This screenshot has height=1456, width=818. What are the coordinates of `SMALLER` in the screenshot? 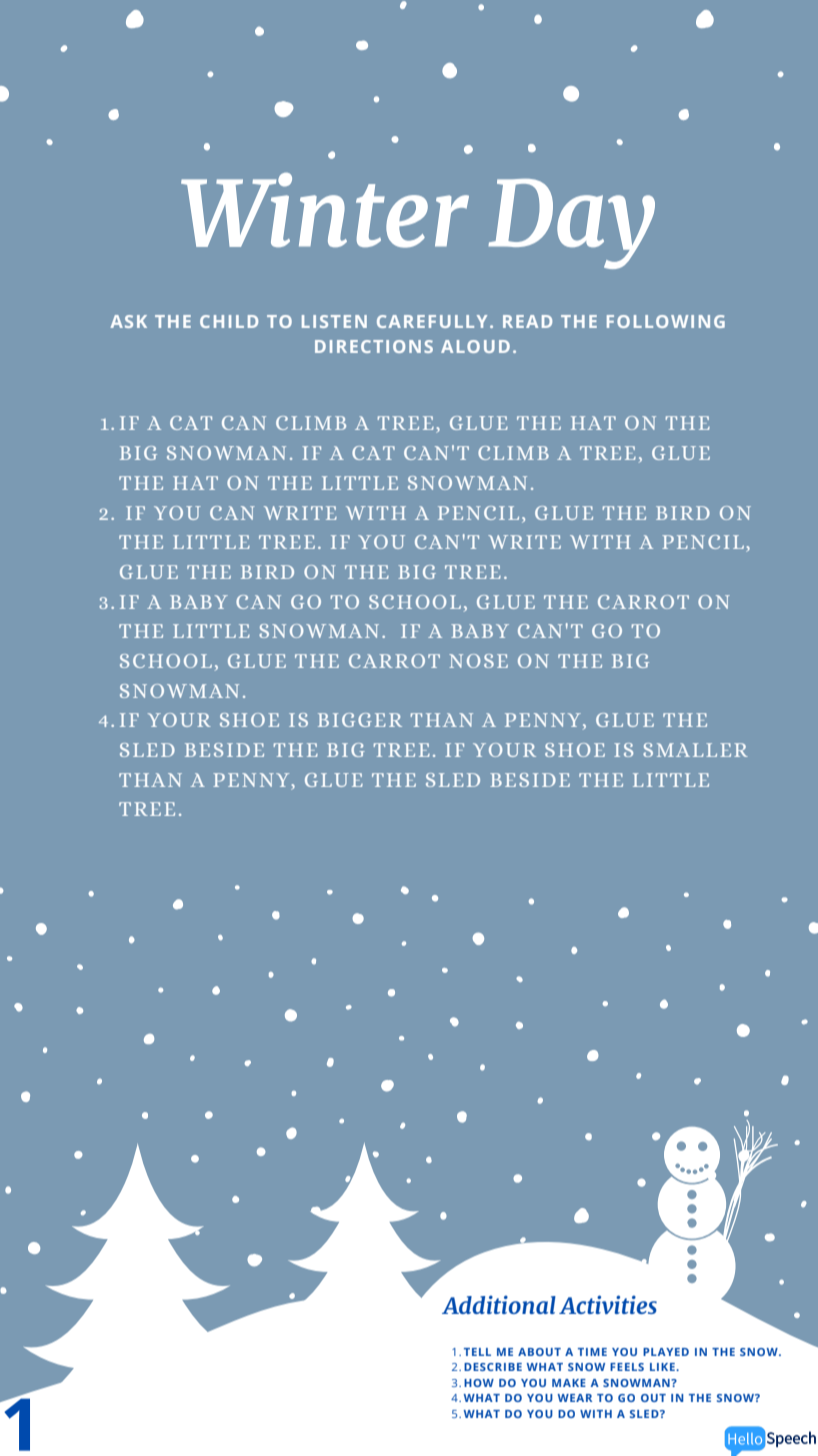 It's located at (695, 750).
